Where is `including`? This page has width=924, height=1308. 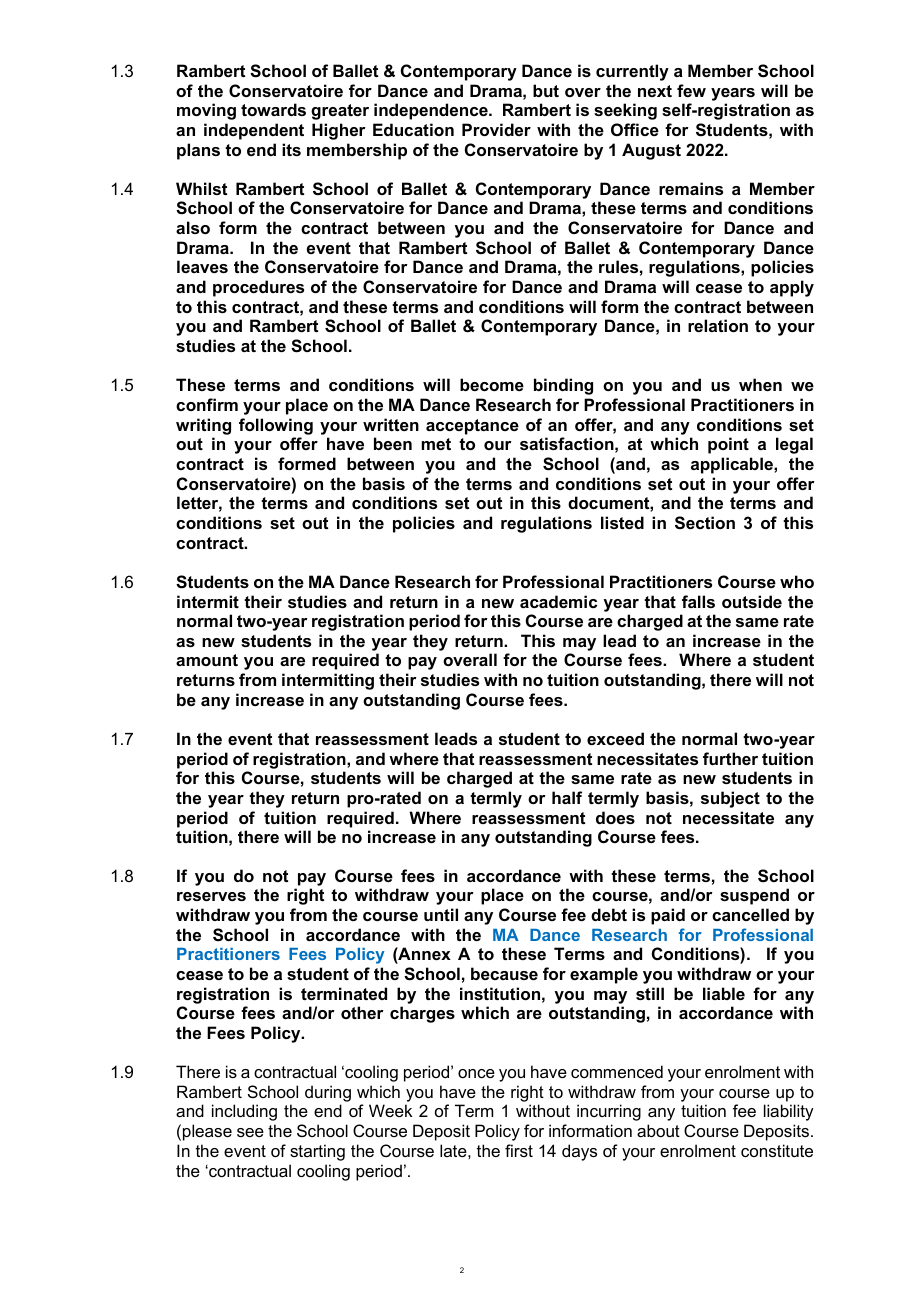 including is located at coordinates (244, 1112).
